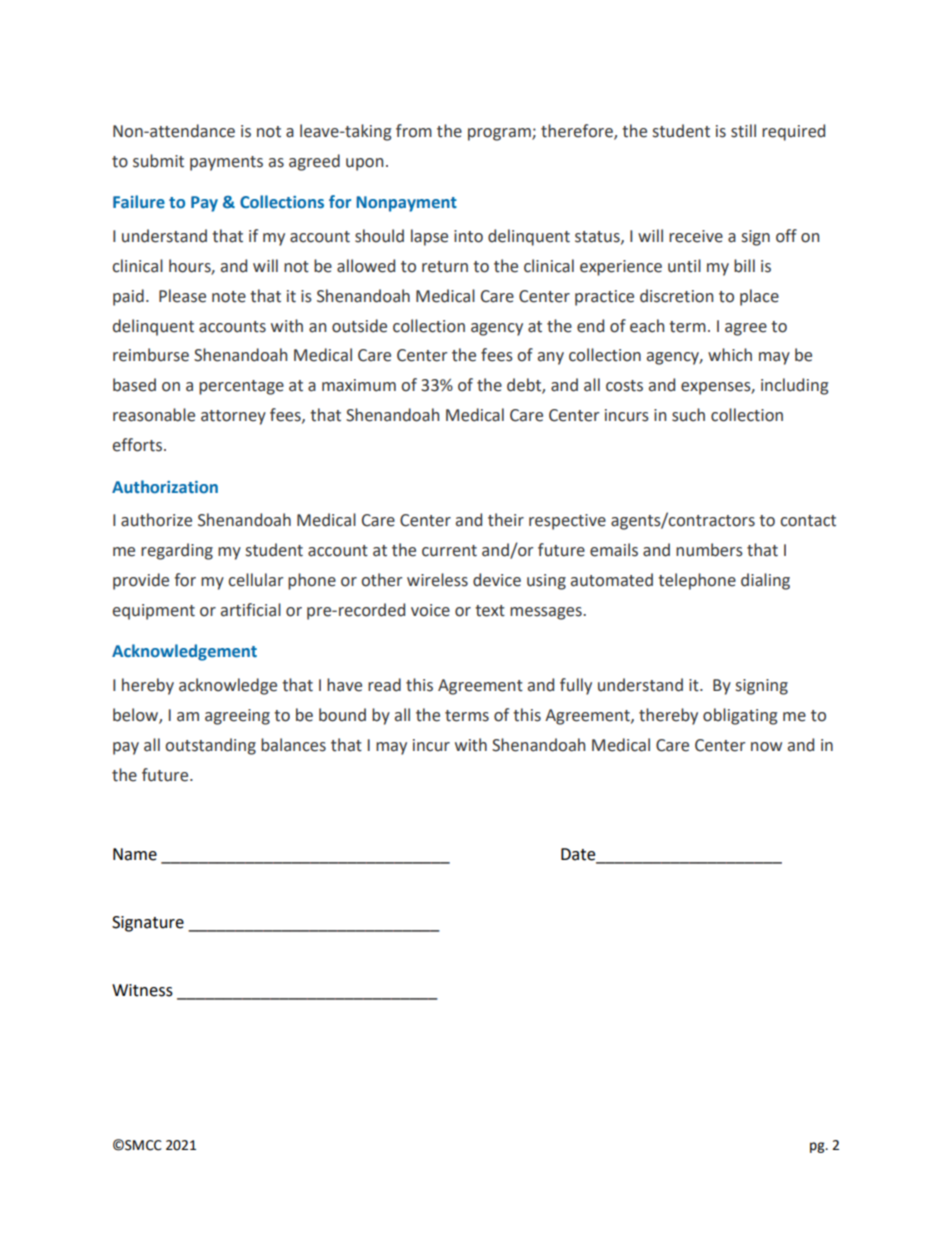 The image size is (952, 1233). Describe the element at coordinates (576, 686) in the document. I see `fully` at that location.
